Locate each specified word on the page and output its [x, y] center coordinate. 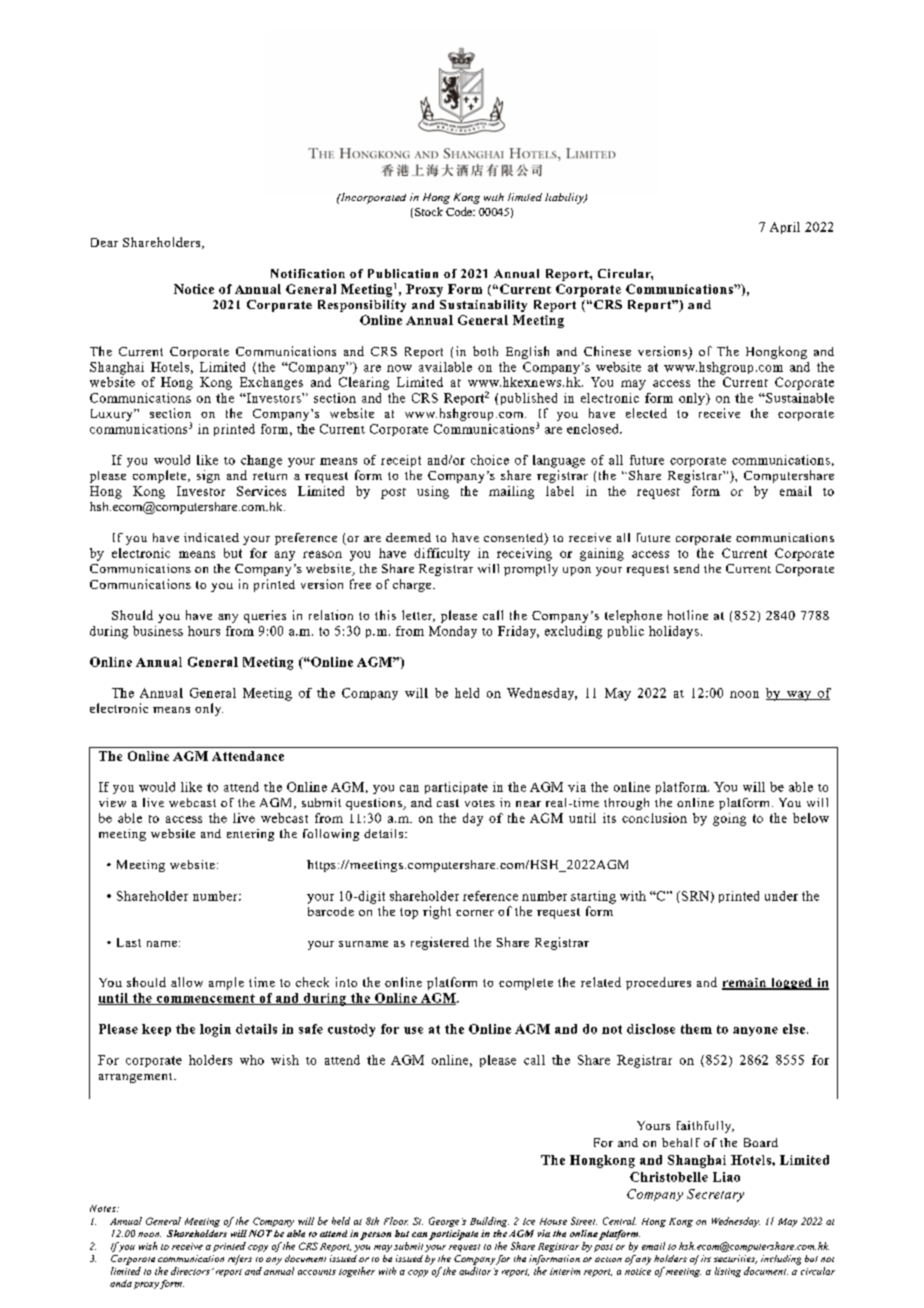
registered [440, 943]
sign [208, 476]
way [799, 696]
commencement [206, 999]
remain [745, 984]
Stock [429, 211]
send [686, 568]
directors [190, 1271]
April [785, 228]
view [112, 802]
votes [480, 803]
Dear [104, 242]
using [433, 492]
